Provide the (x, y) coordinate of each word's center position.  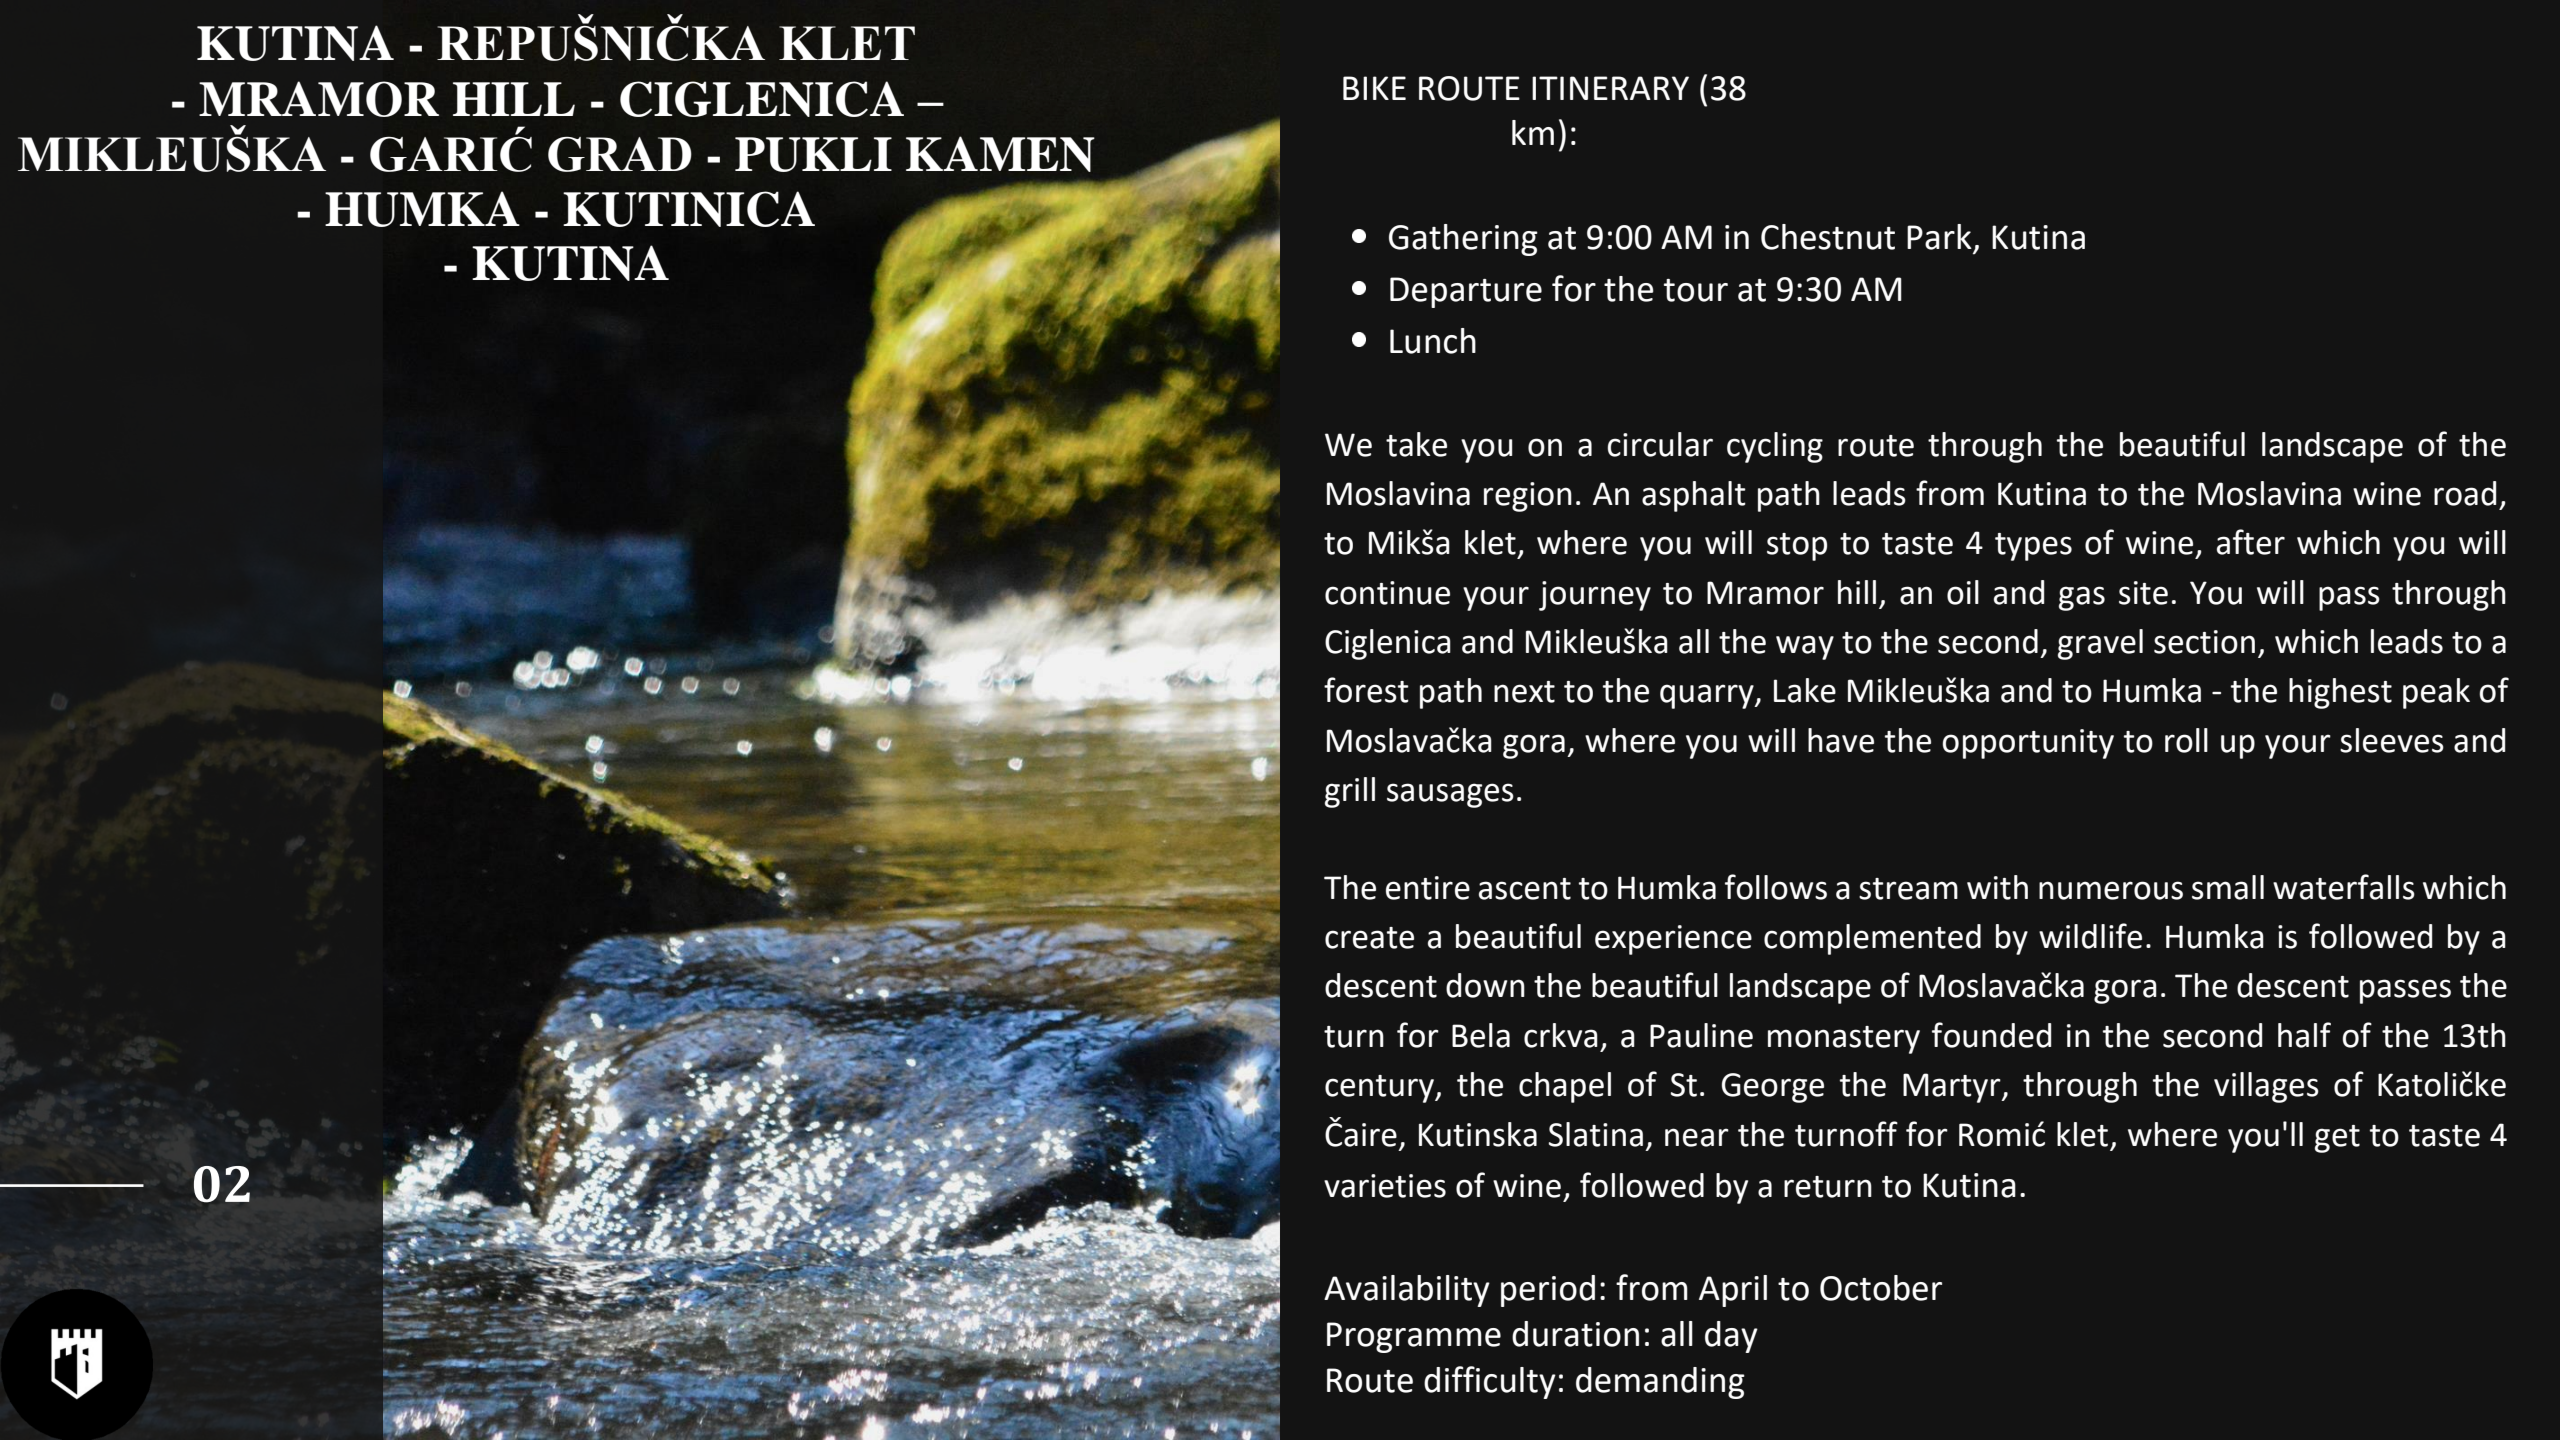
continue (1387, 593)
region (1528, 497)
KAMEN (1000, 154)
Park (1940, 238)
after (2251, 542)
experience (1673, 940)
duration (1575, 1334)
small (2228, 887)
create (1369, 938)
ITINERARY (1610, 88)
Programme (1414, 1337)
